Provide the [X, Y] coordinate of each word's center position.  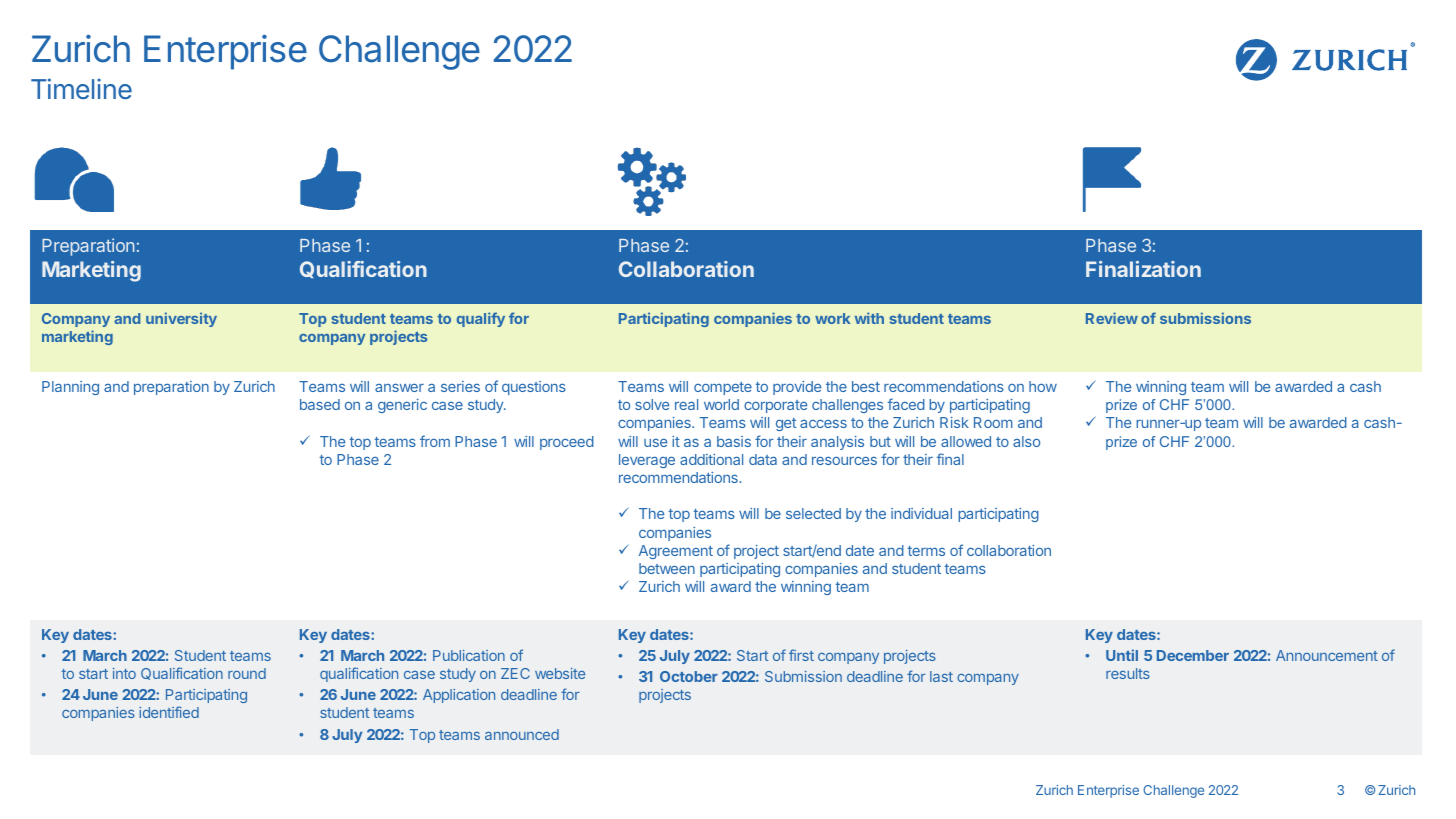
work [832, 318]
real [686, 404]
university [181, 319]
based [320, 404]
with [869, 318]
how [1043, 386]
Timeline [81, 88]
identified [169, 712]
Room [993, 422]
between [667, 568]
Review [1112, 318]
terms [926, 551]
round [247, 673]
